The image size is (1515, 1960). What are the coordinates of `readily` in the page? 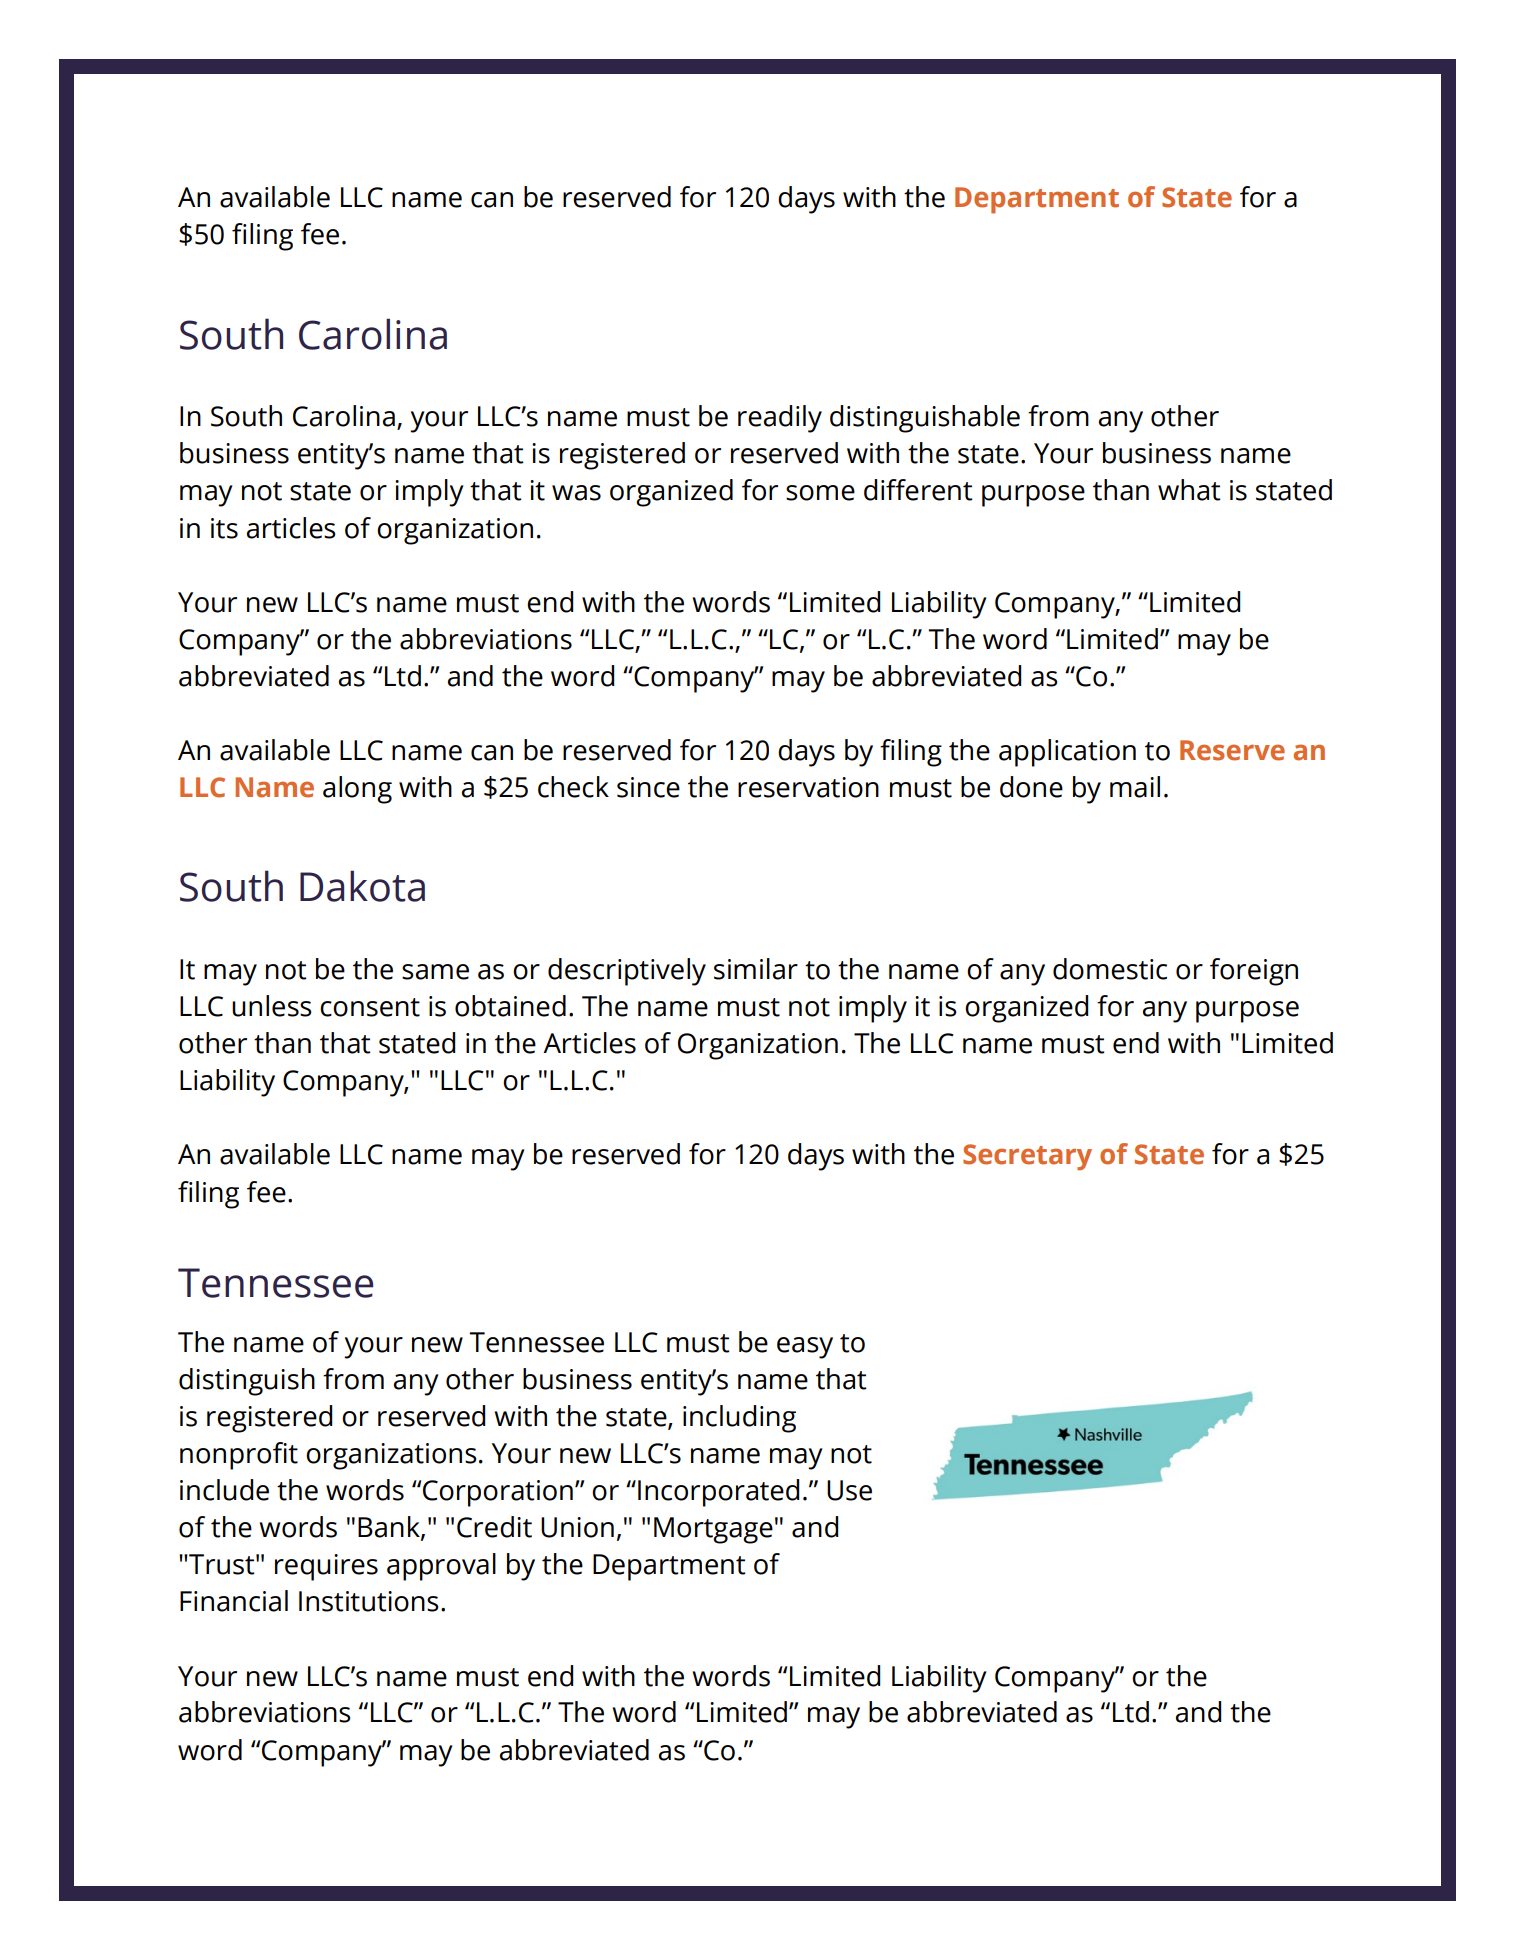 It's located at (780, 419).
